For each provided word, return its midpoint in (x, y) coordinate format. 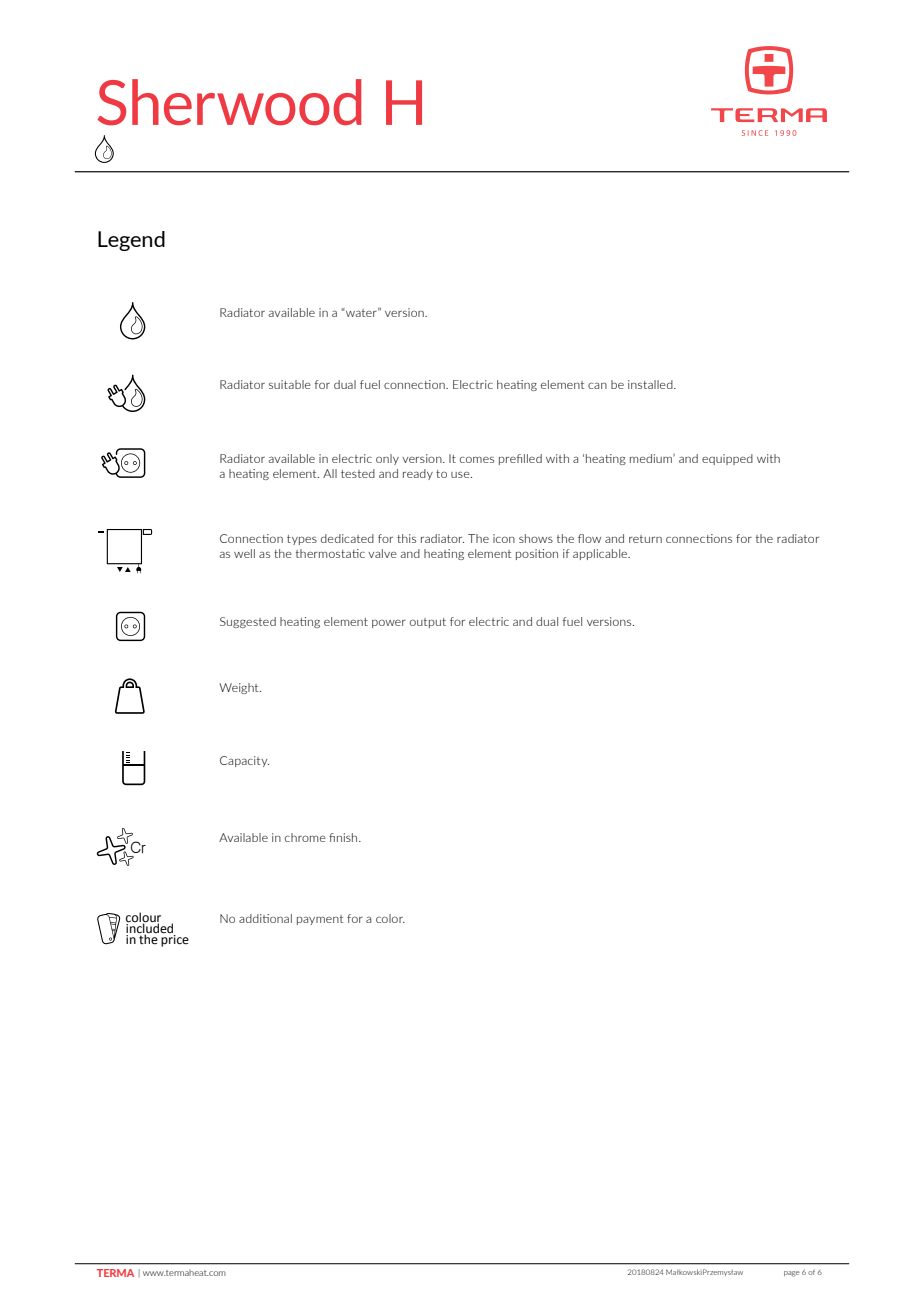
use (461, 474)
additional (265, 918)
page (792, 1274)
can (597, 385)
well (244, 553)
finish (344, 837)
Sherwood (229, 102)
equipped (727, 459)
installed (651, 384)
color (390, 918)
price (175, 939)
